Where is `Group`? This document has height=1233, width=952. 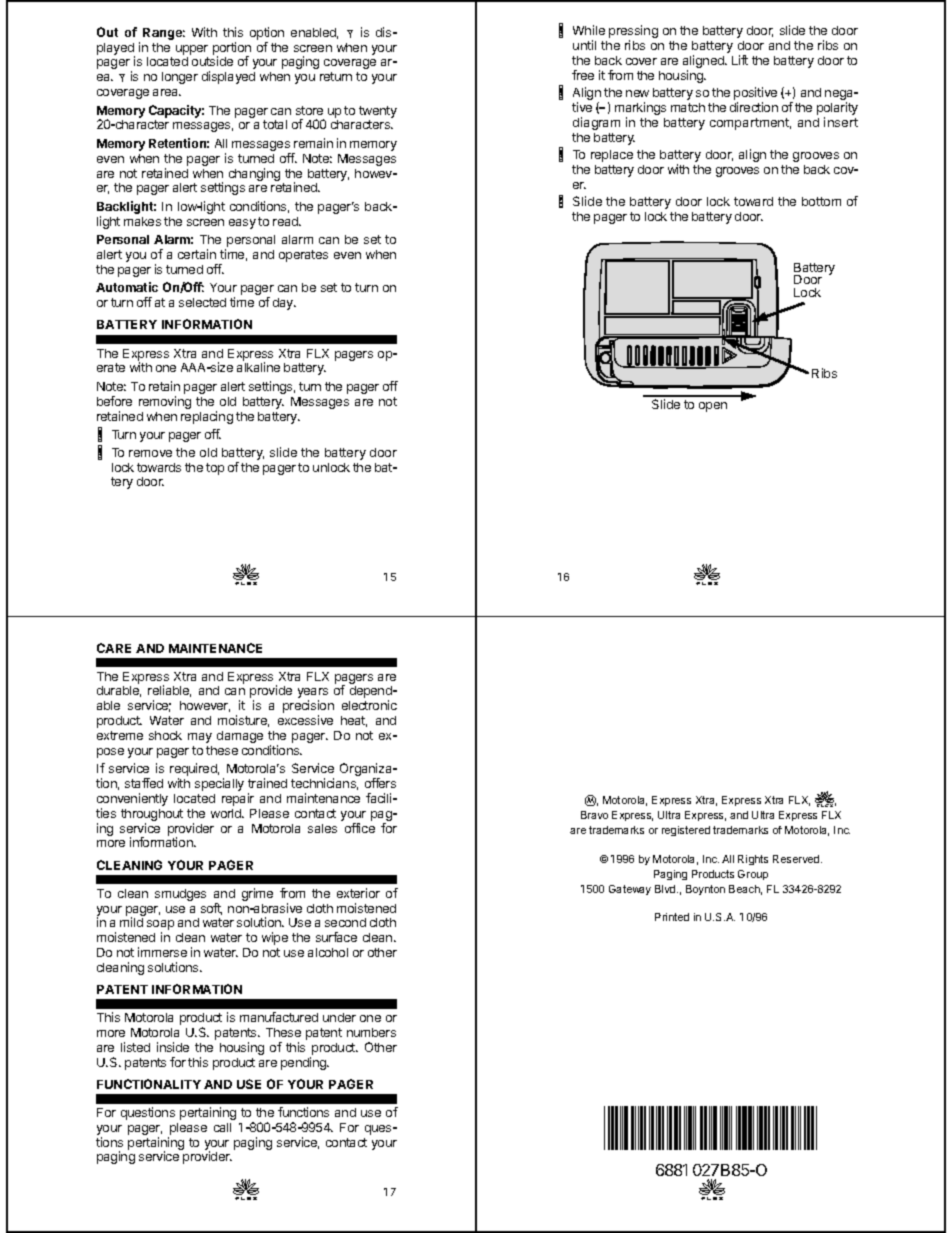 Group is located at coordinates (753, 875).
